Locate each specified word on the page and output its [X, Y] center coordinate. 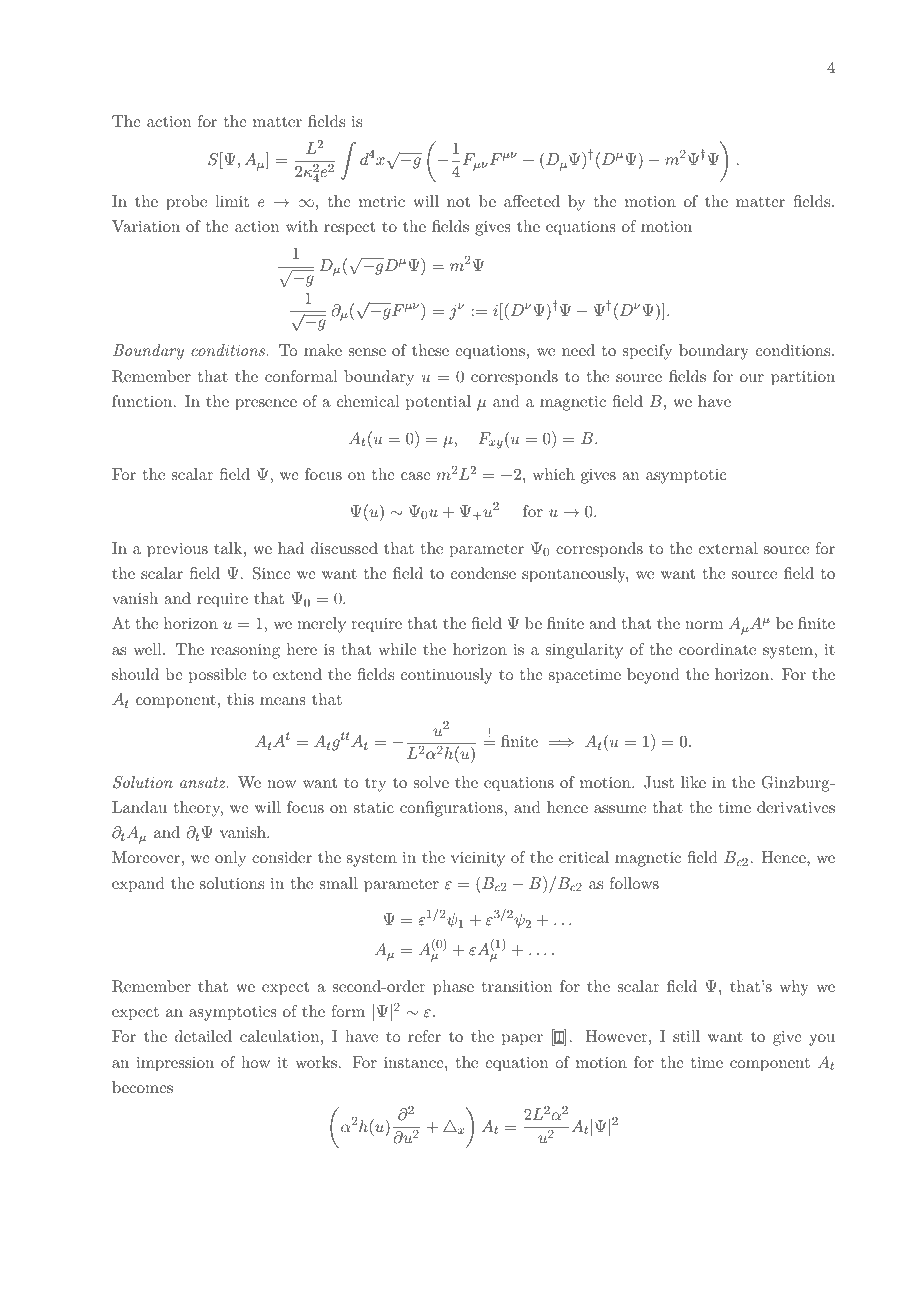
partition [803, 378]
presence [266, 405]
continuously [446, 676]
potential [438, 403]
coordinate [717, 649]
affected [532, 201]
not [458, 202]
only [230, 859]
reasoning [245, 651]
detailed [203, 1036]
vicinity [478, 859]
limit [232, 201]
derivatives [796, 807]
